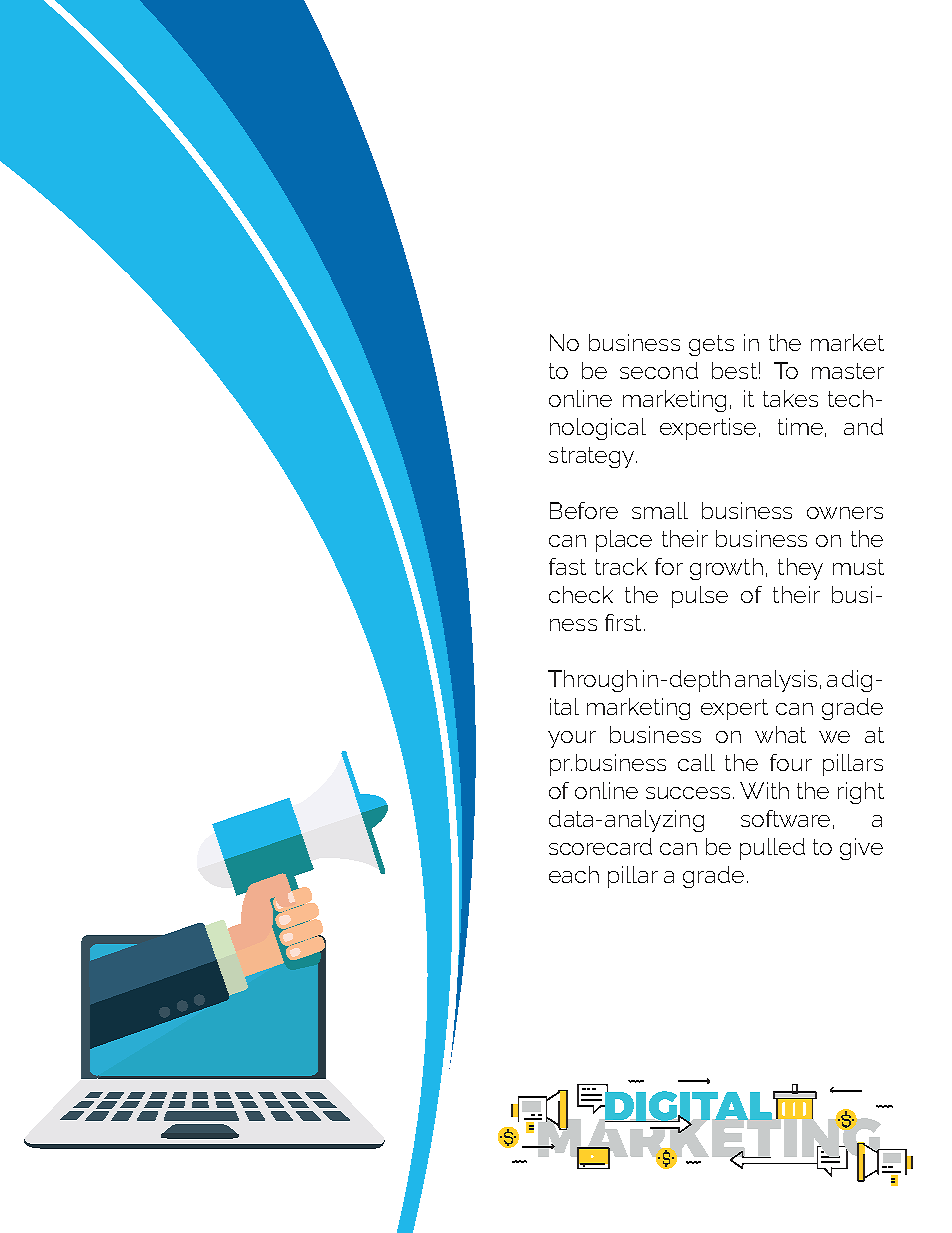  I want to click on scorecard, so click(600, 846).
